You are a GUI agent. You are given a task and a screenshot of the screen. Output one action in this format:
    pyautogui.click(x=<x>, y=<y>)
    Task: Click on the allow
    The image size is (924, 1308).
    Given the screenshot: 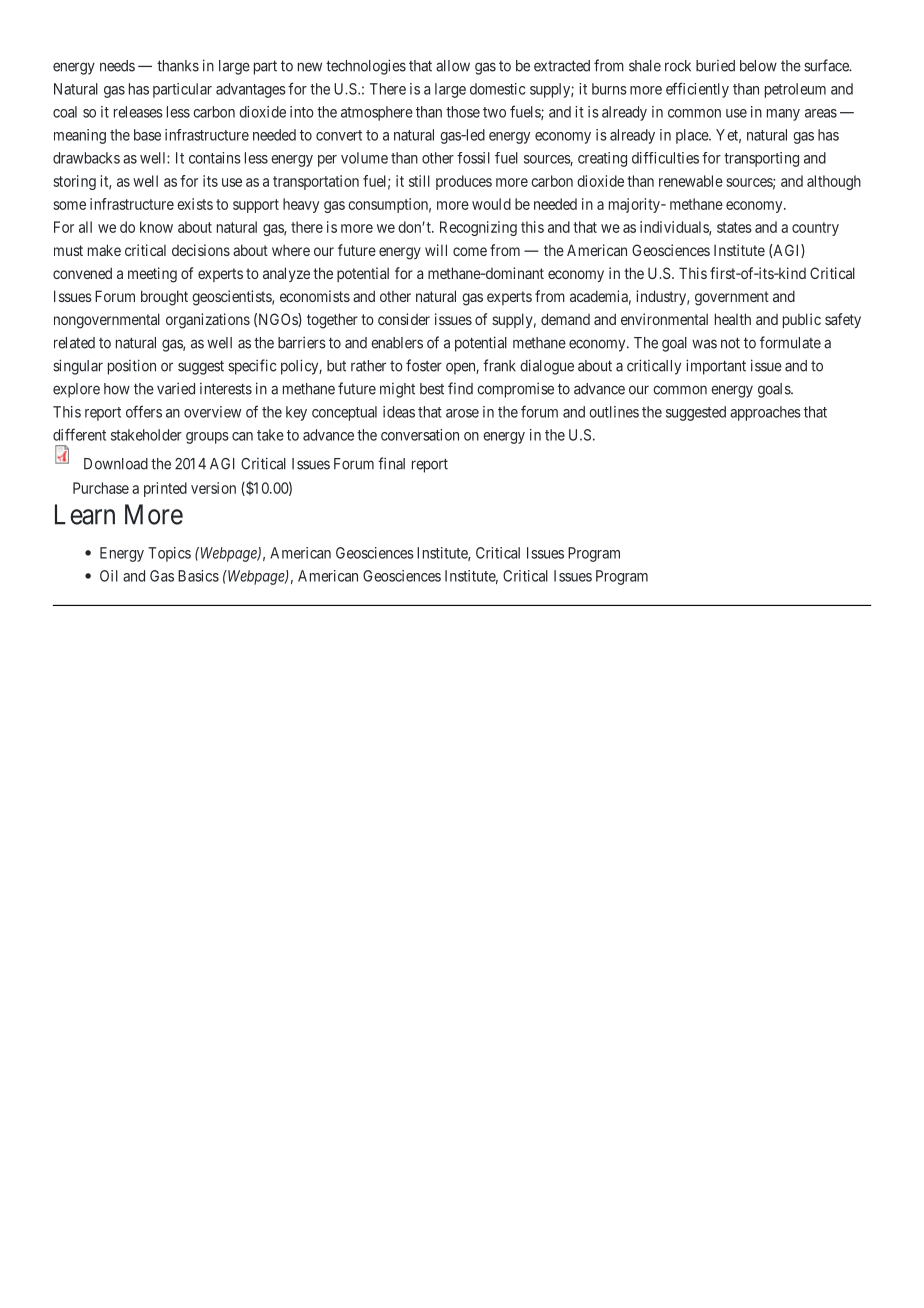 What is the action you would take?
    pyautogui.click(x=453, y=66)
